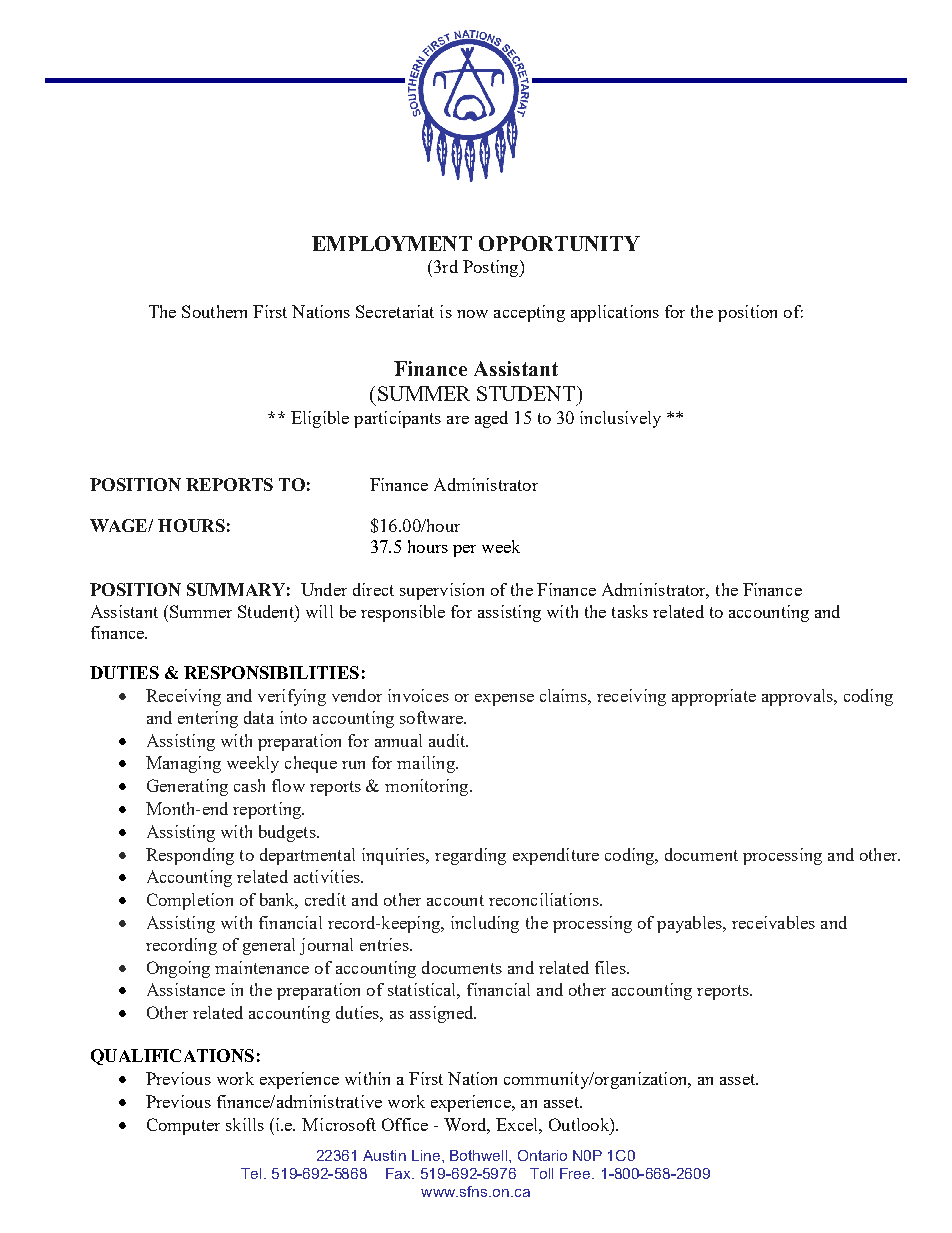  I want to click on Free, so click(576, 1173).
